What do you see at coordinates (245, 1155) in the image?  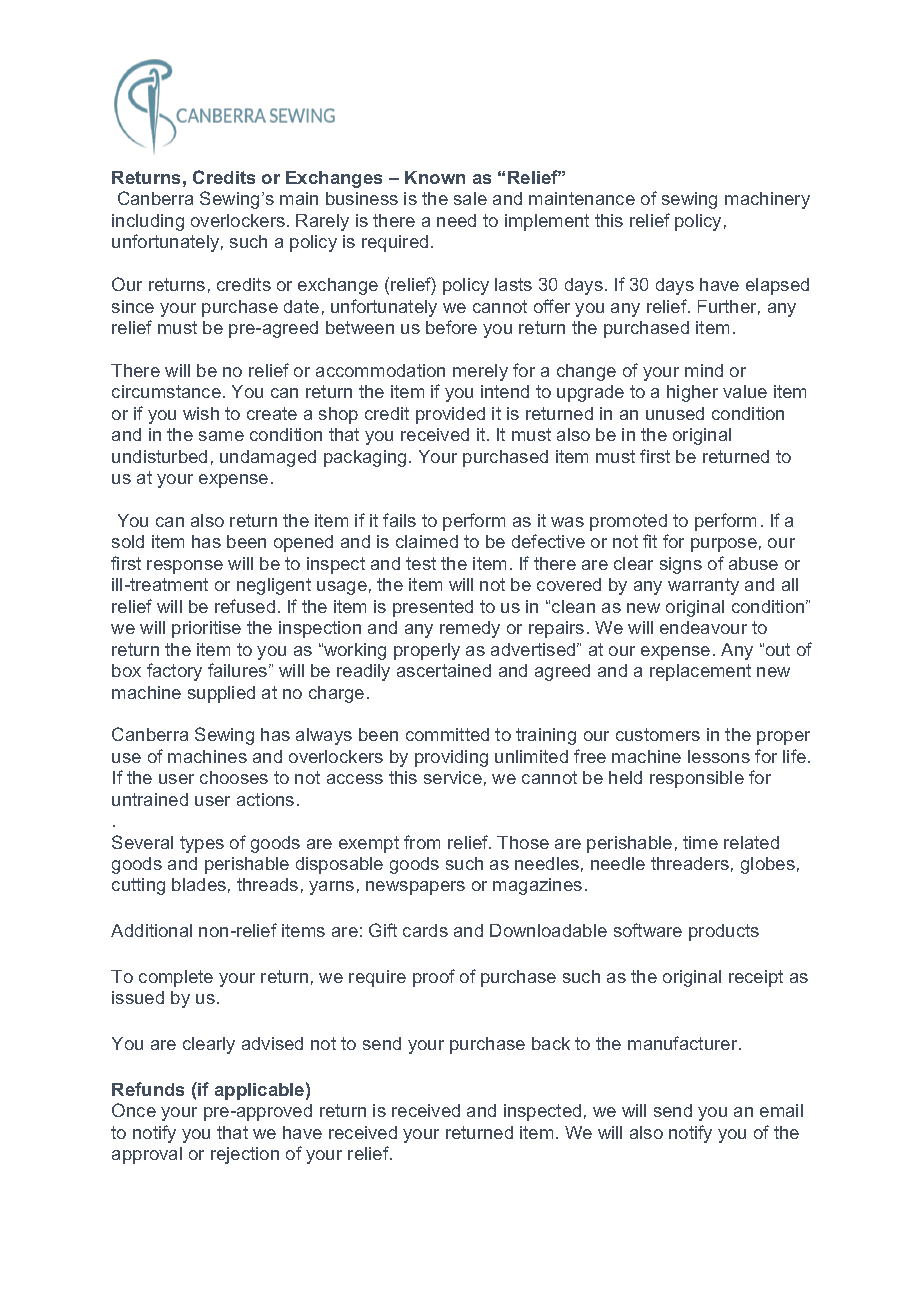 I see `rejection` at bounding box center [245, 1155].
